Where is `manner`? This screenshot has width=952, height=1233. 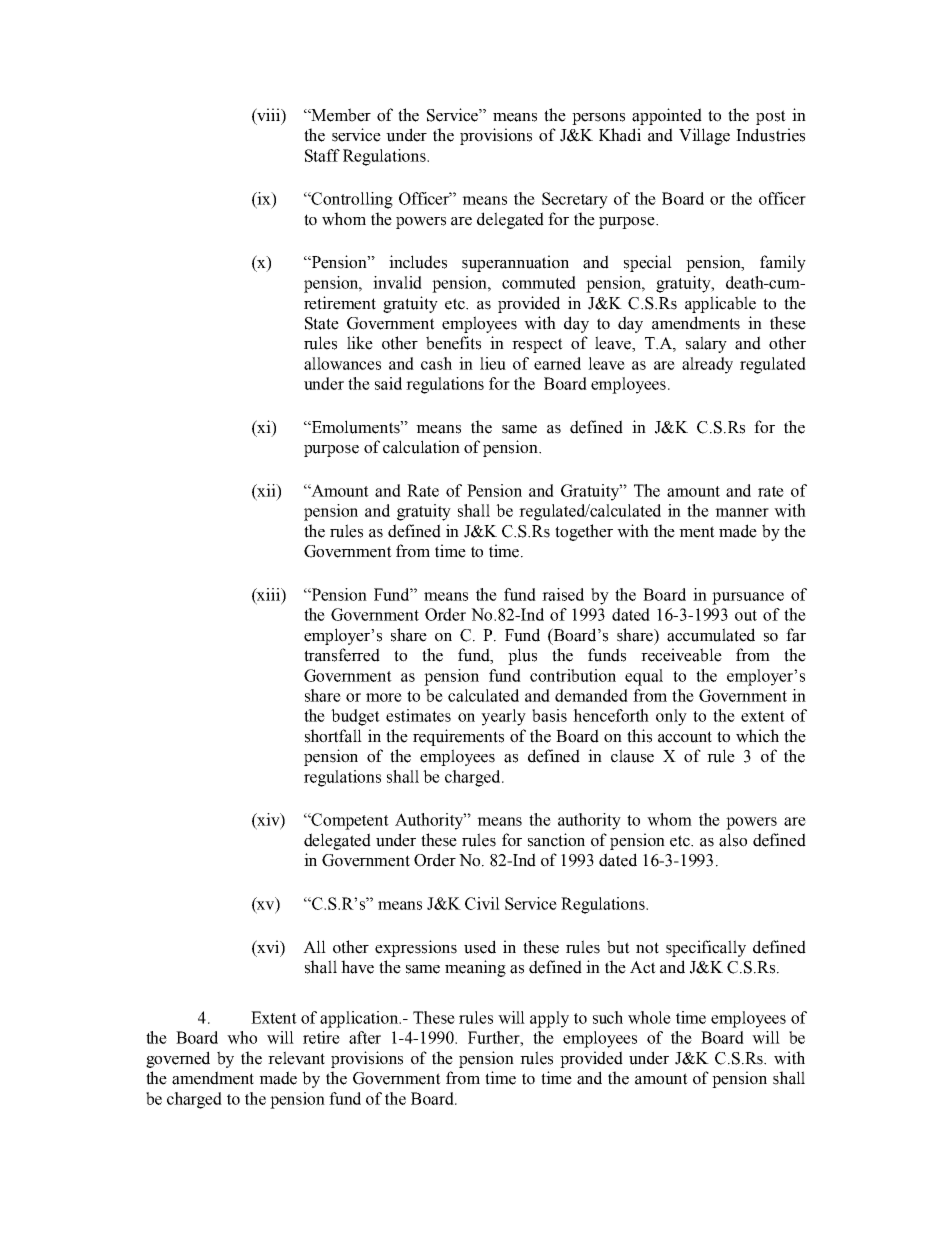
manner is located at coordinates (742, 512).
